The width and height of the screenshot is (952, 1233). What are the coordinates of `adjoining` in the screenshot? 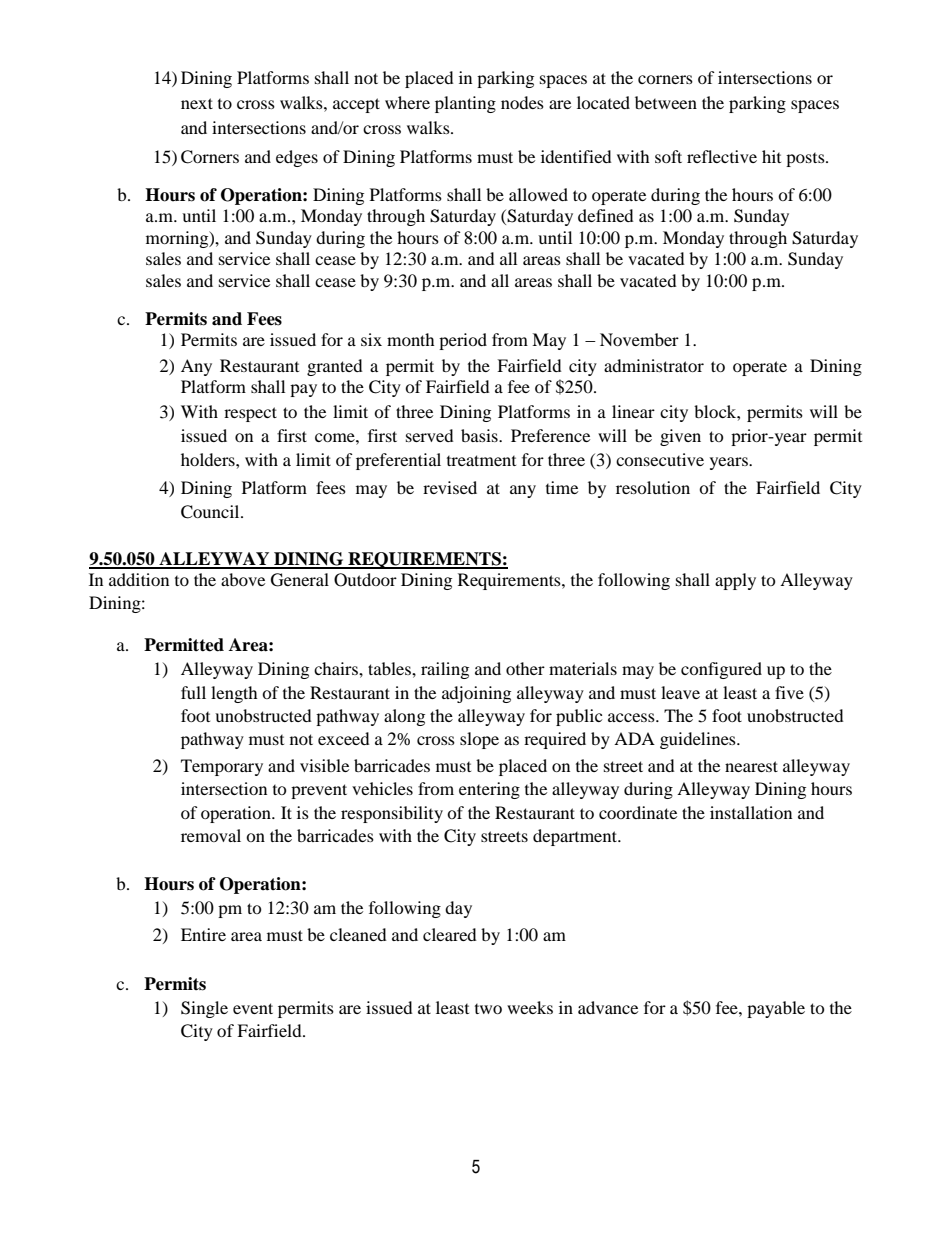 It's located at (476, 694).
